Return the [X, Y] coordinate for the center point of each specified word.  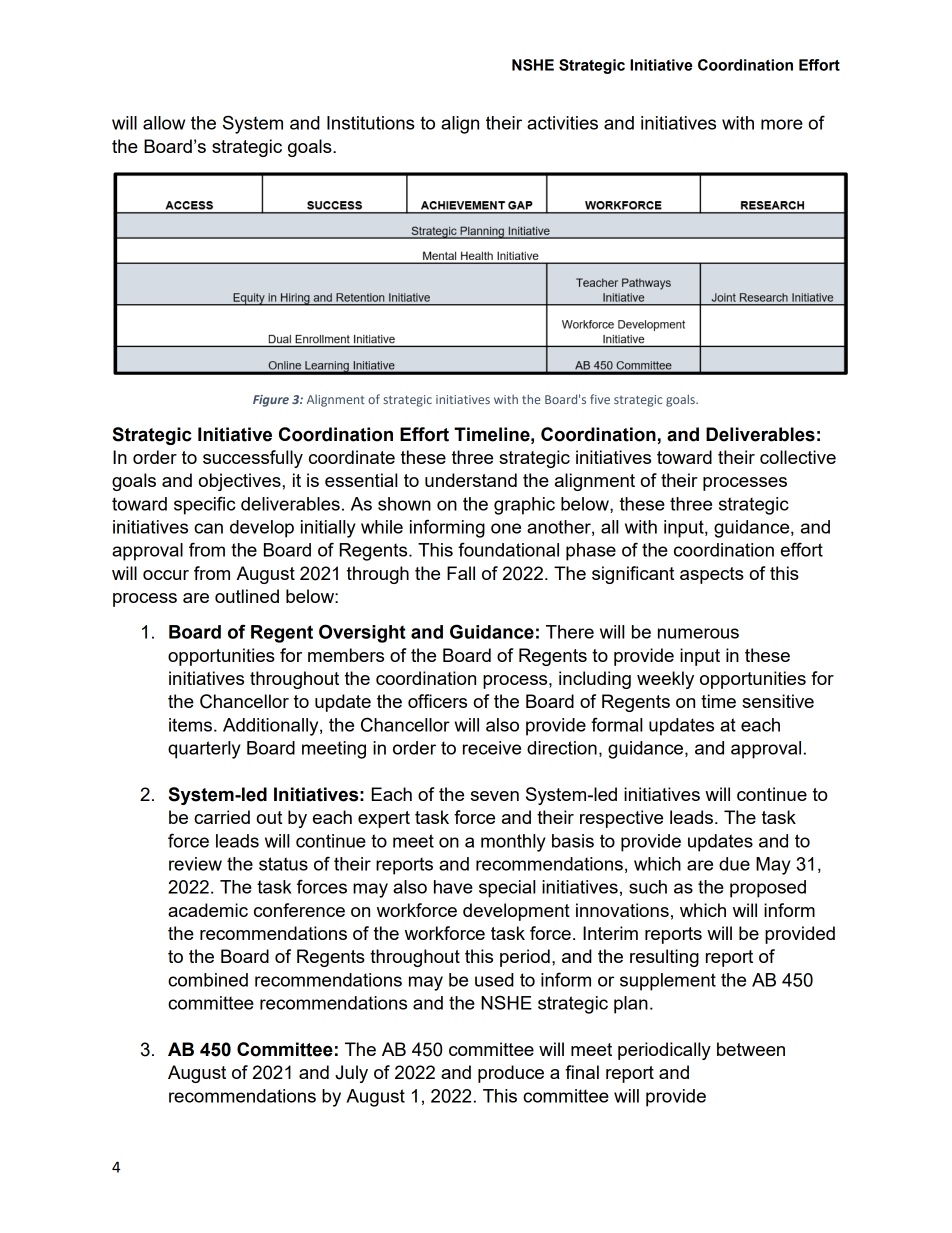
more [782, 124]
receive [492, 748]
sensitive [778, 701]
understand [471, 480]
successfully [253, 459]
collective [798, 457]
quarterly [204, 750]
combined [208, 980]
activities [562, 123]
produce [511, 1074]
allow [164, 123]
